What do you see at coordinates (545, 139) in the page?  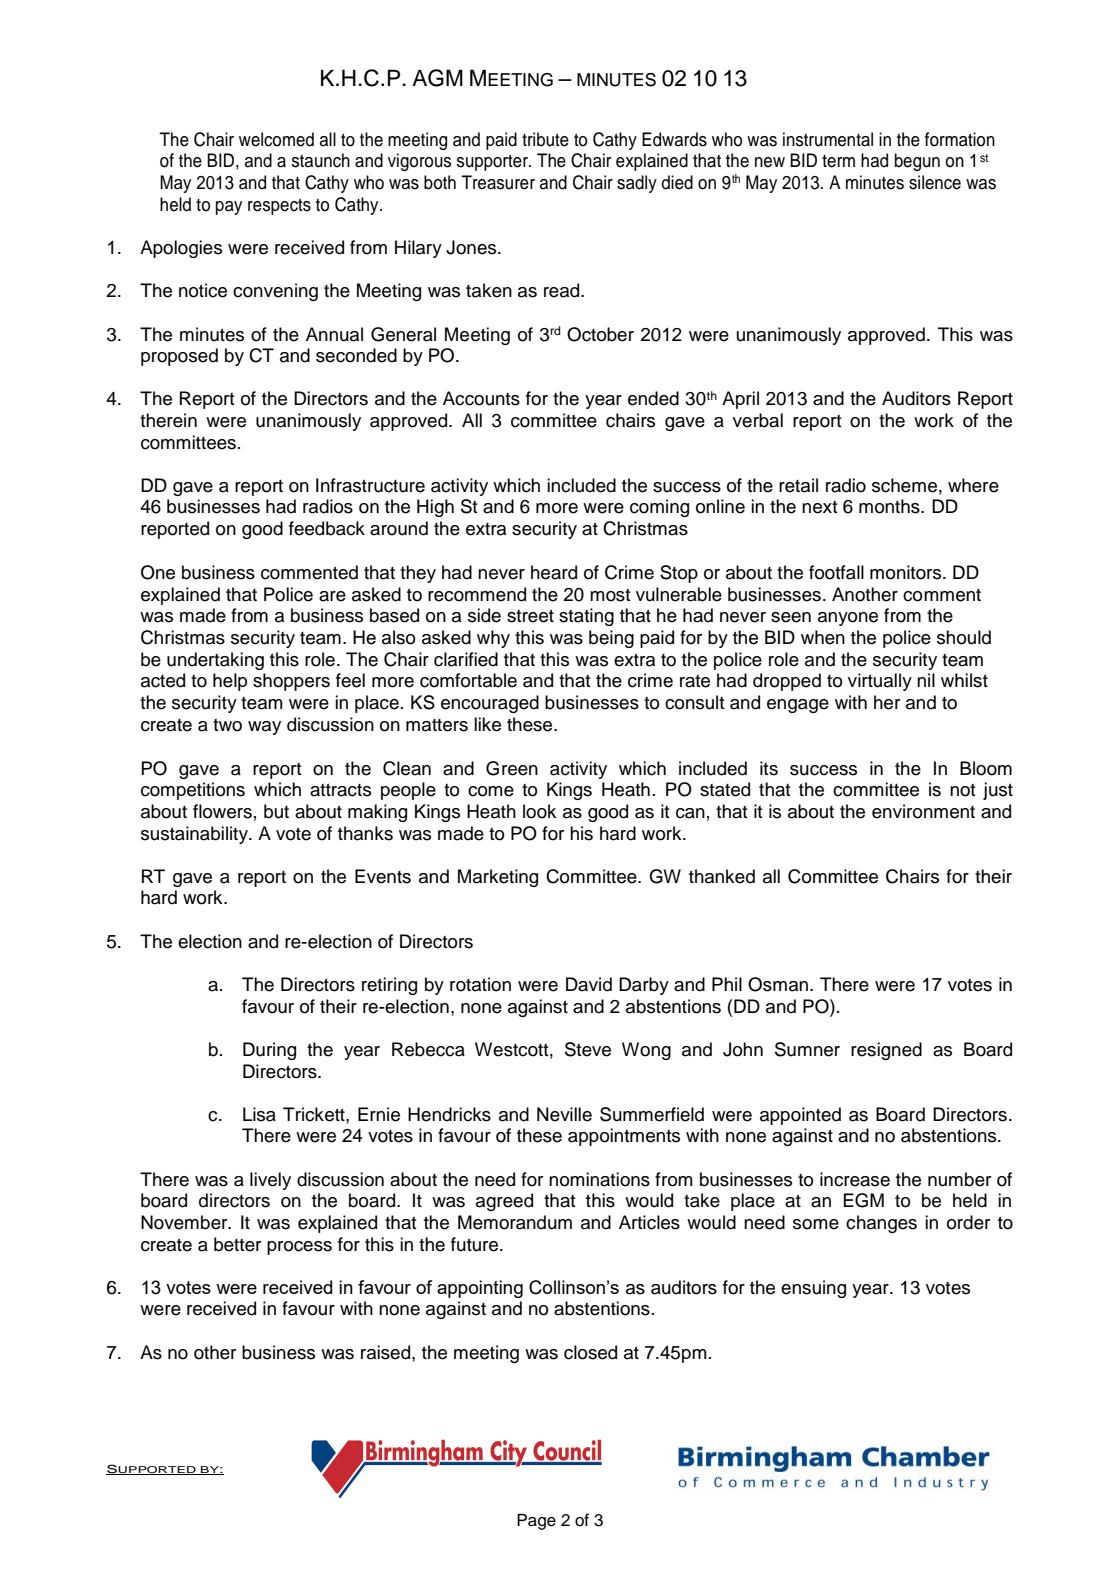 I see `tribute` at bounding box center [545, 139].
